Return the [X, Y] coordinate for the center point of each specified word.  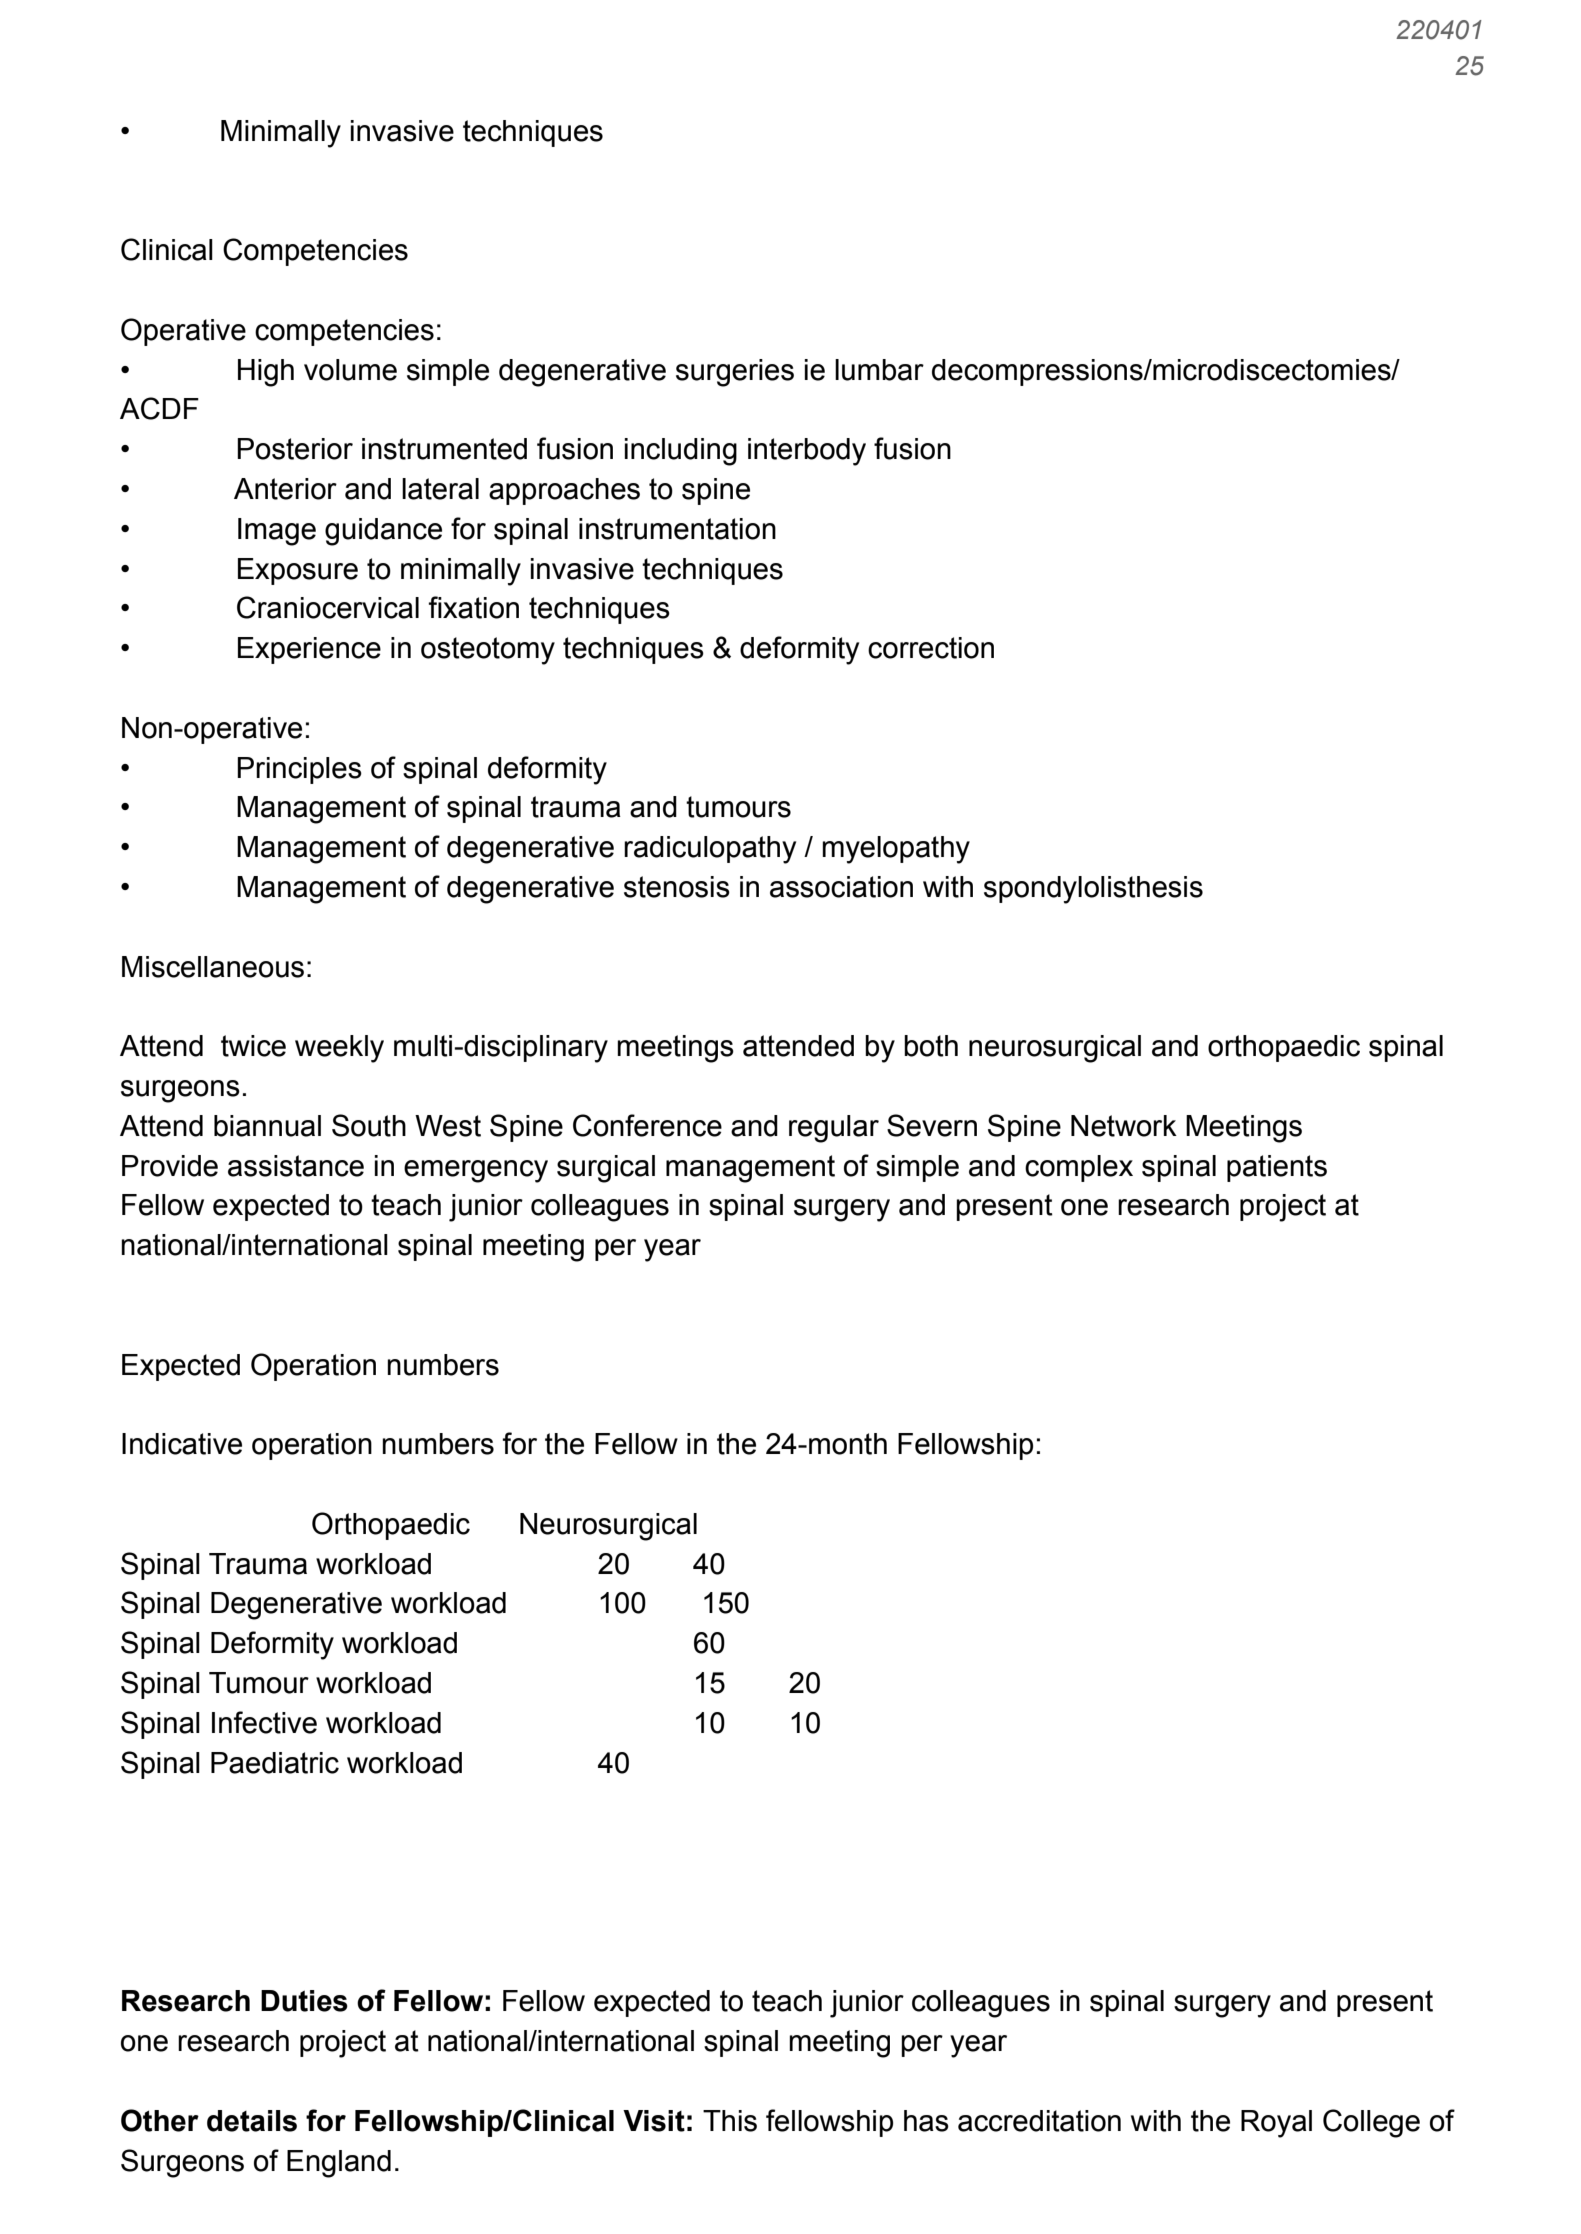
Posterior [295, 449]
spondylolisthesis [1093, 890]
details [252, 2121]
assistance [296, 1166]
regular [834, 1129]
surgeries [735, 373]
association [841, 887]
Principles [299, 770]
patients [1277, 1168]
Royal [1276, 2124]
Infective [264, 1722]
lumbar [879, 370]
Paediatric [275, 1763]
